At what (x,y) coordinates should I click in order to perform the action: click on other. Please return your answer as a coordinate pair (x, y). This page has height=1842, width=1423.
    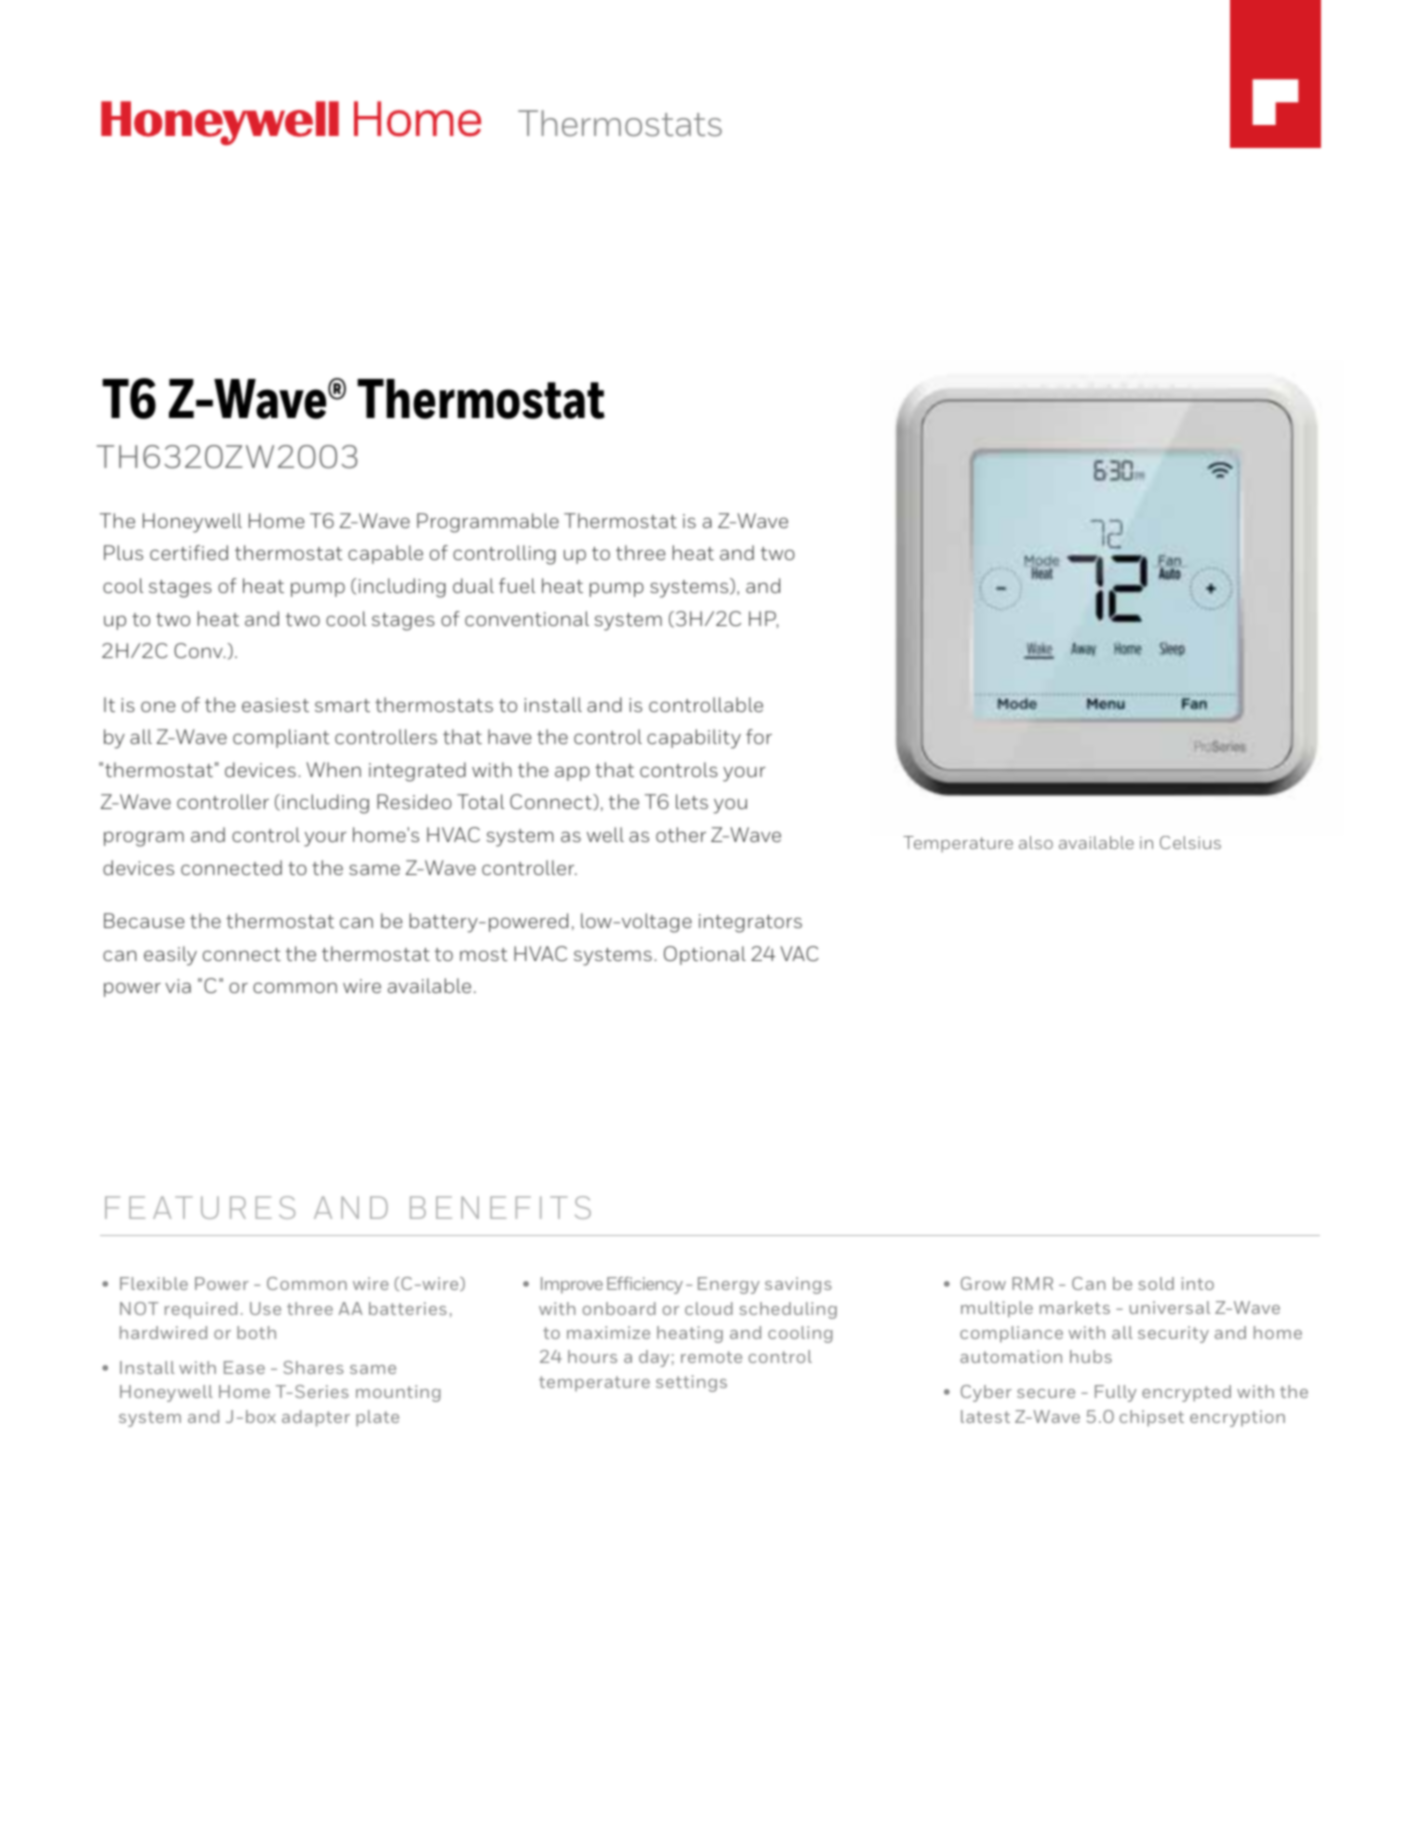
    Looking at the image, I should click on (681, 834).
